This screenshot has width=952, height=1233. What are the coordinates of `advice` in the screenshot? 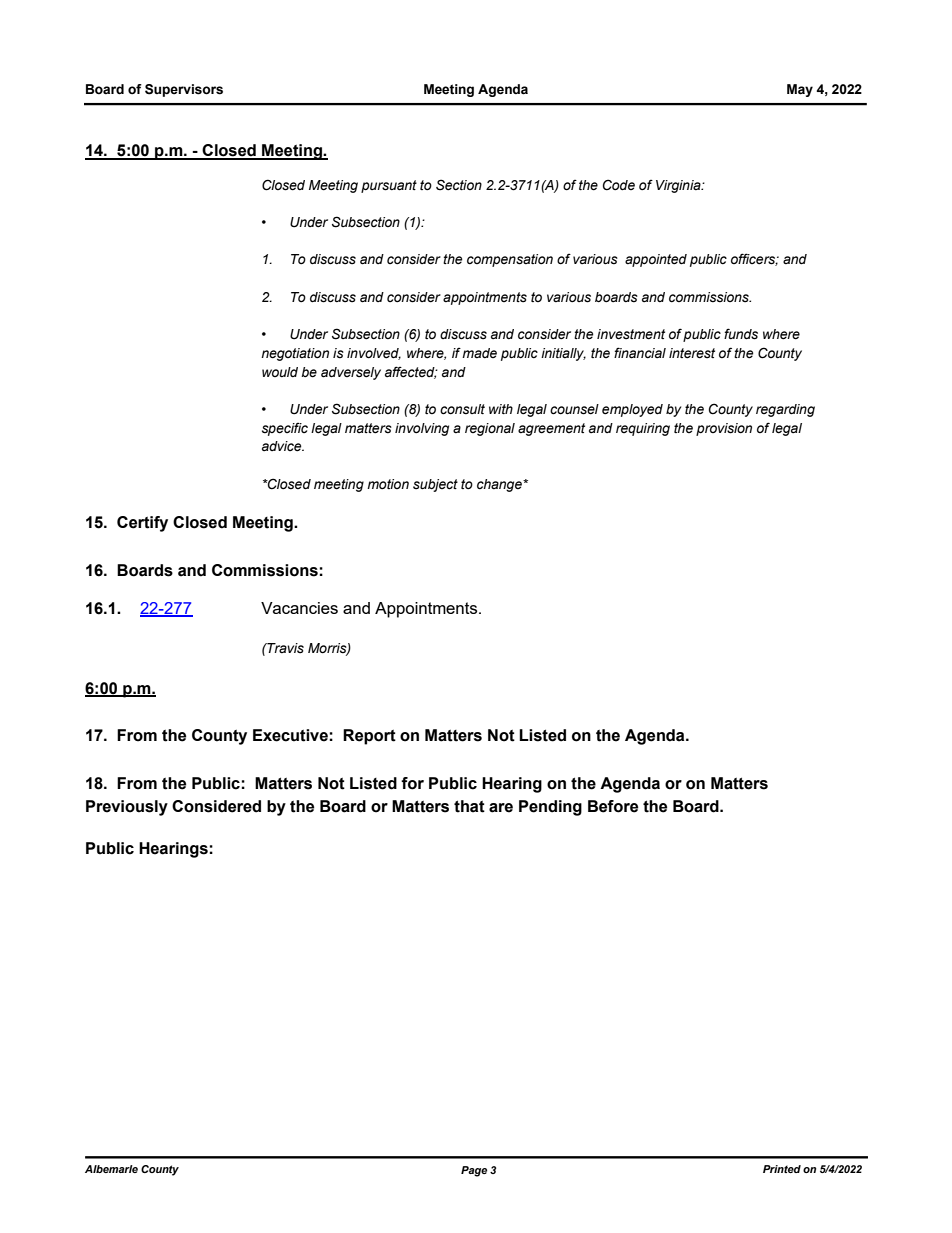 It's located at (283, 446).
